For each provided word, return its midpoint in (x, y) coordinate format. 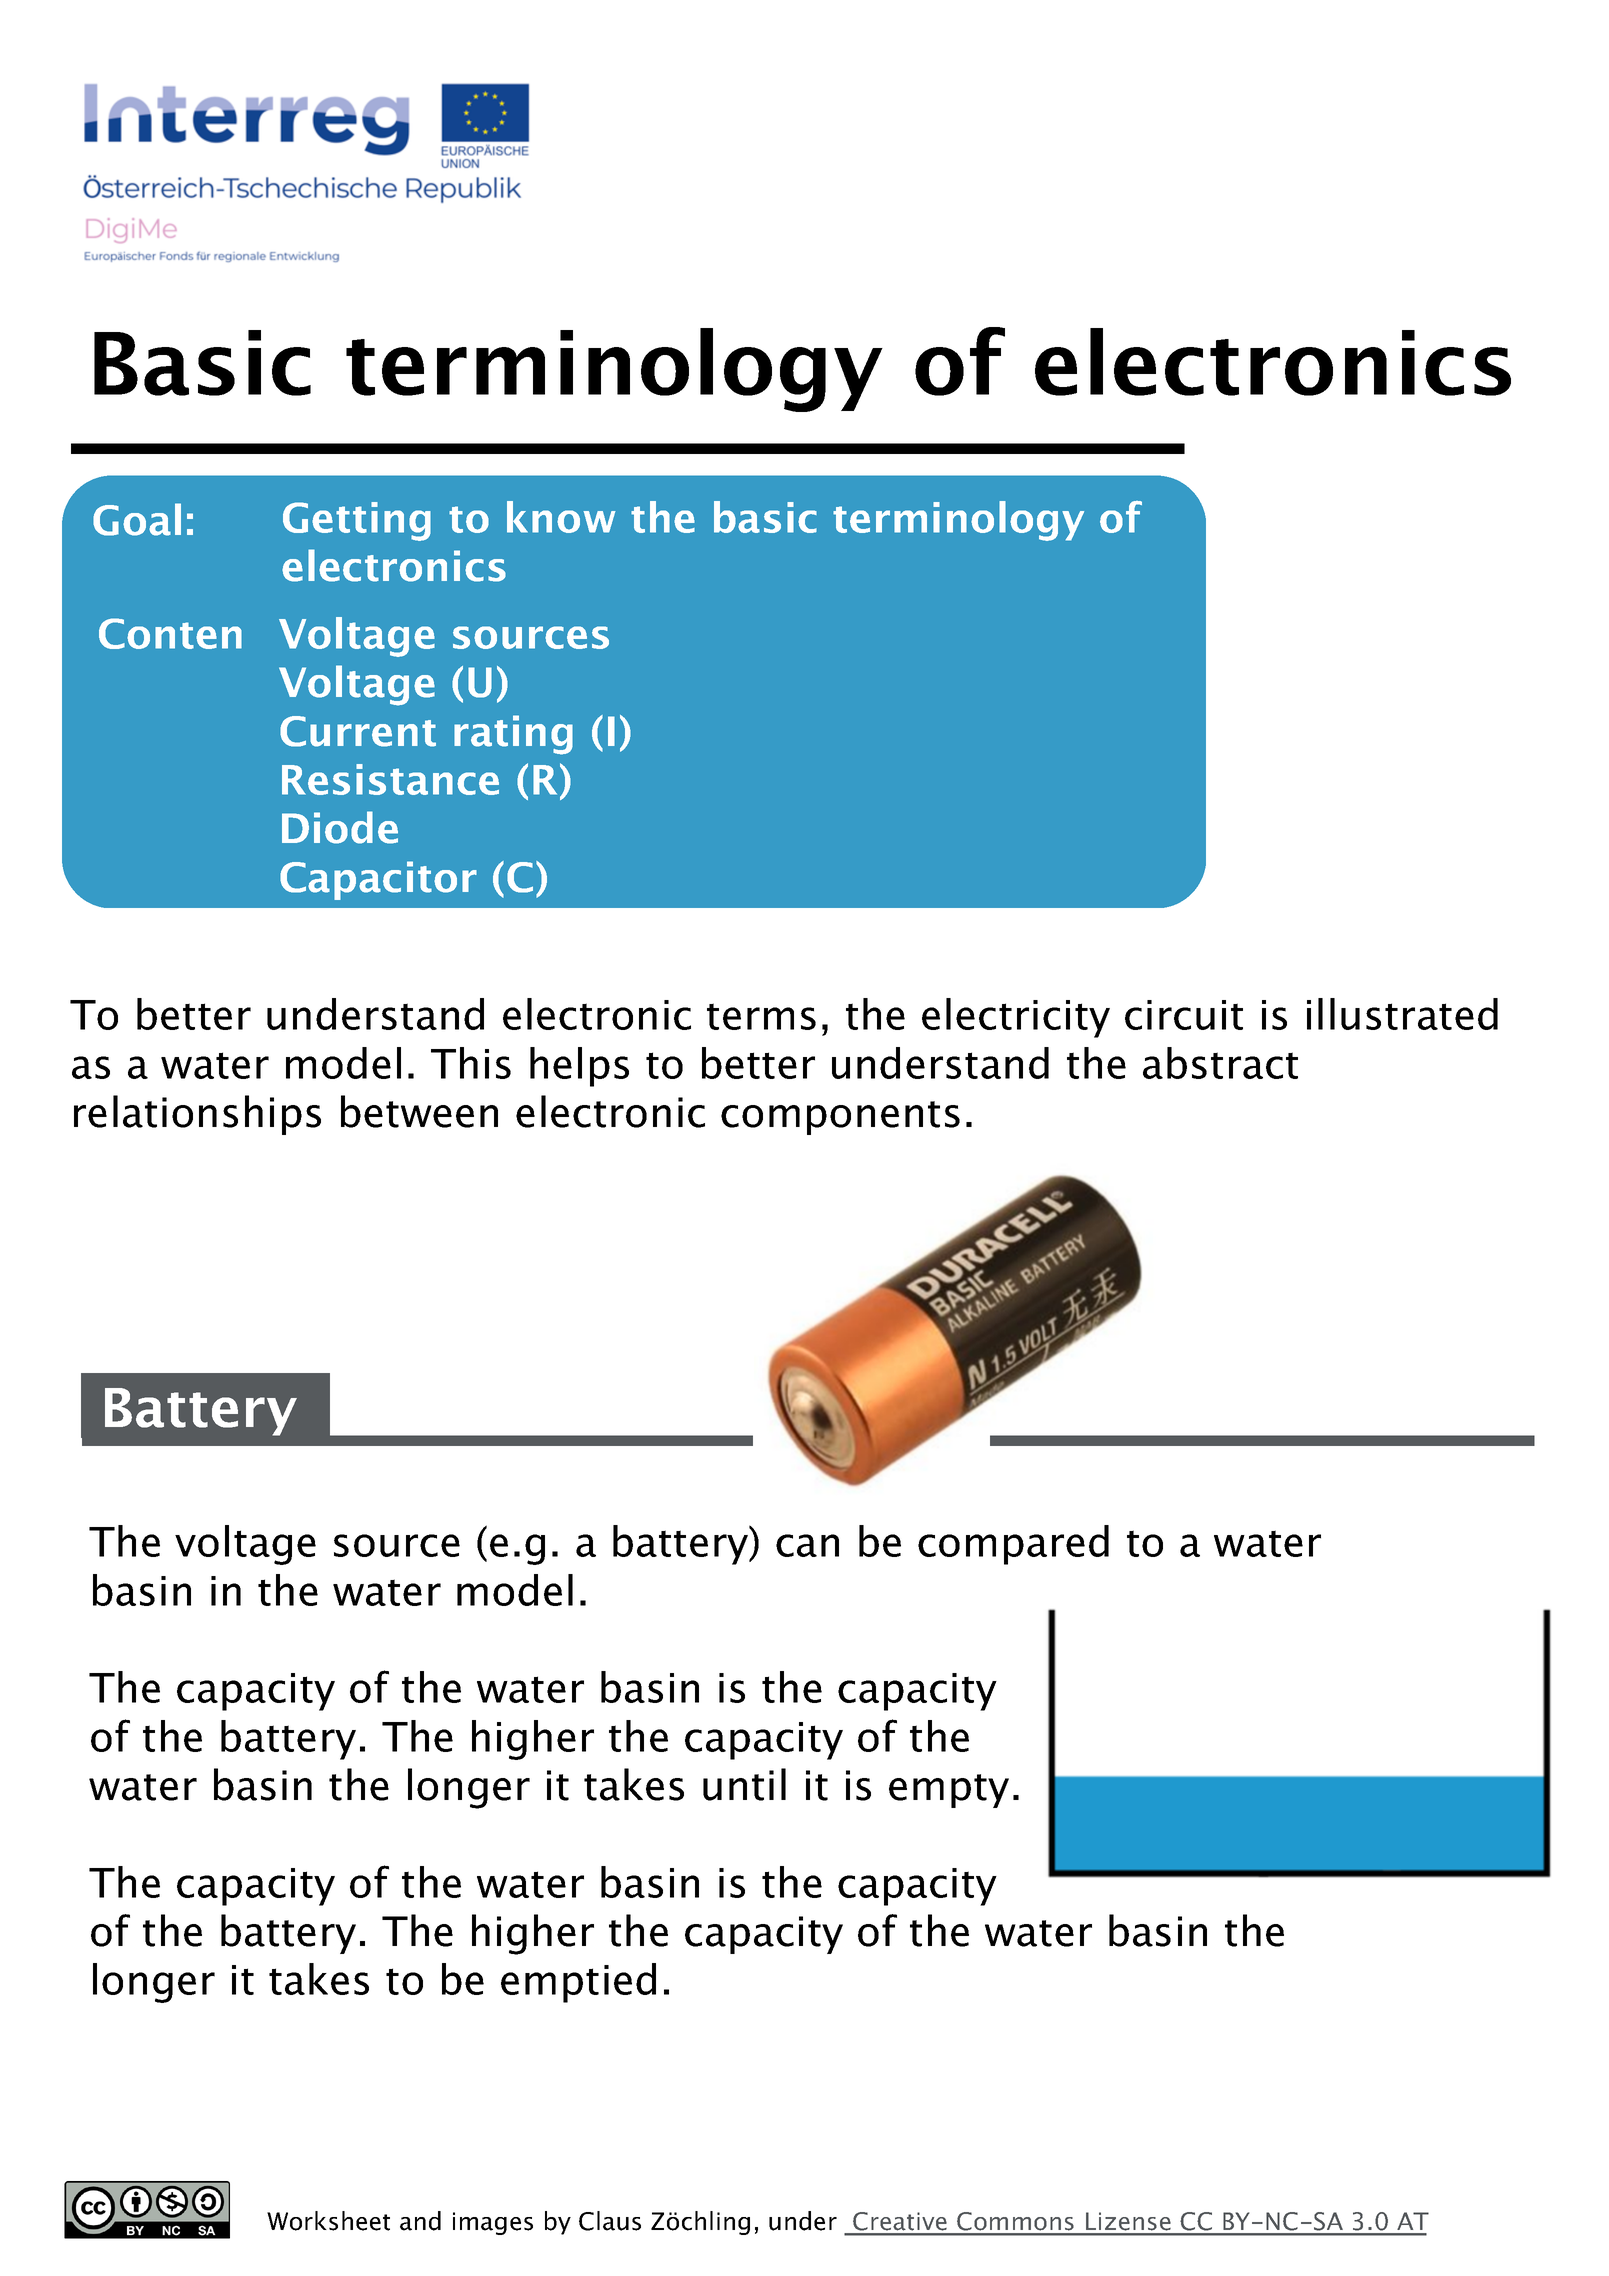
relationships (197, 1115)
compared (1013, 1545)
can (807, 1545)
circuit (1184, 1015)
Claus (610, 2221)
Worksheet (328, 2221)
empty (949, 1791)
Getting (357, 521)
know (561, 517)
